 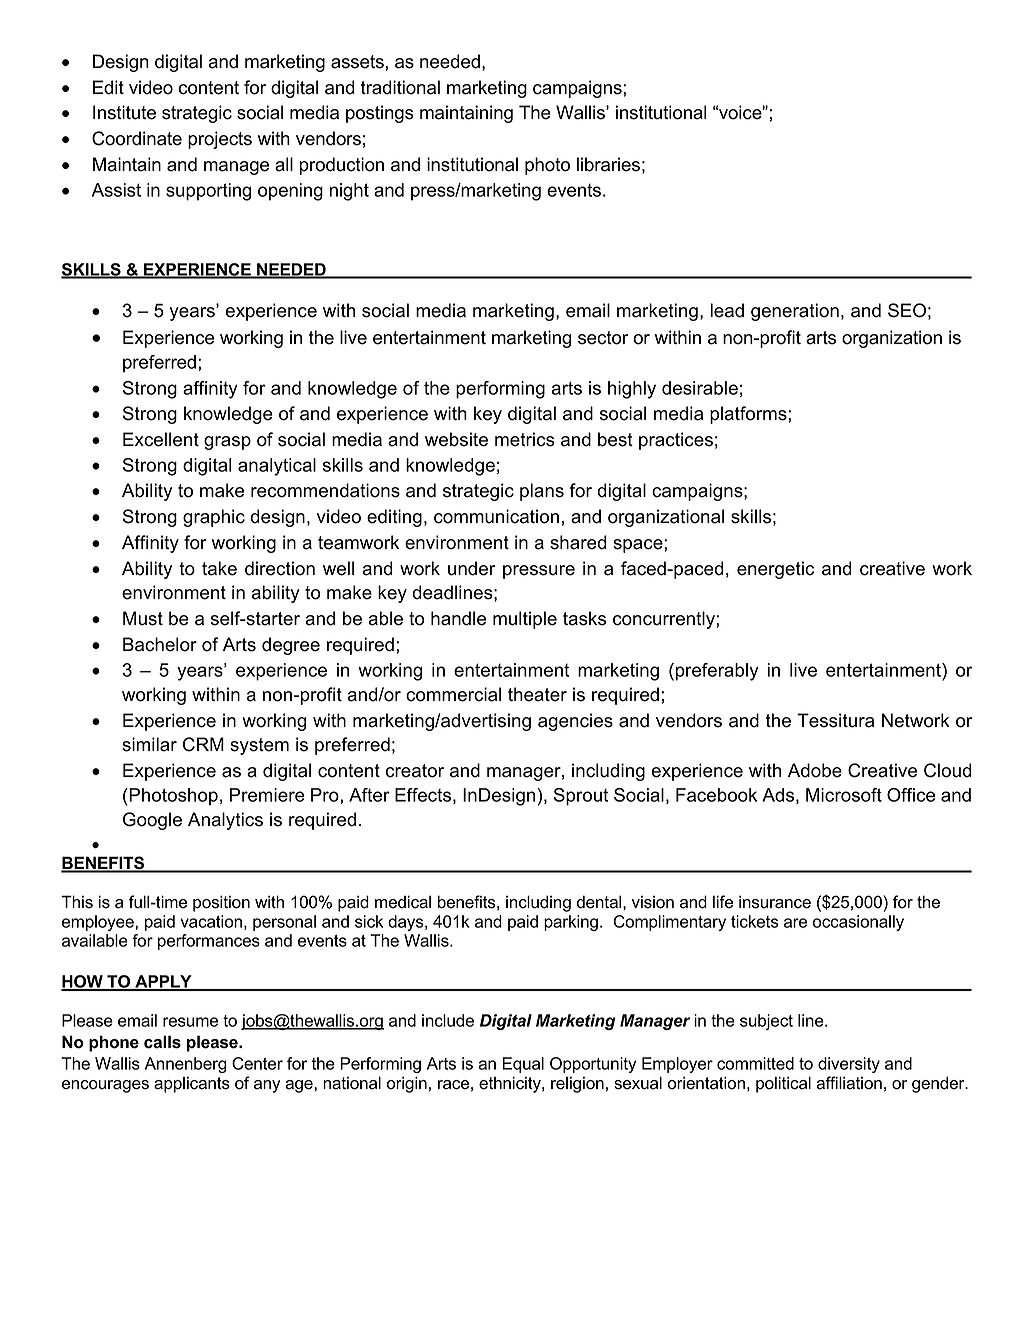 I want to click on Equal, so click(x=523, y=1065).
